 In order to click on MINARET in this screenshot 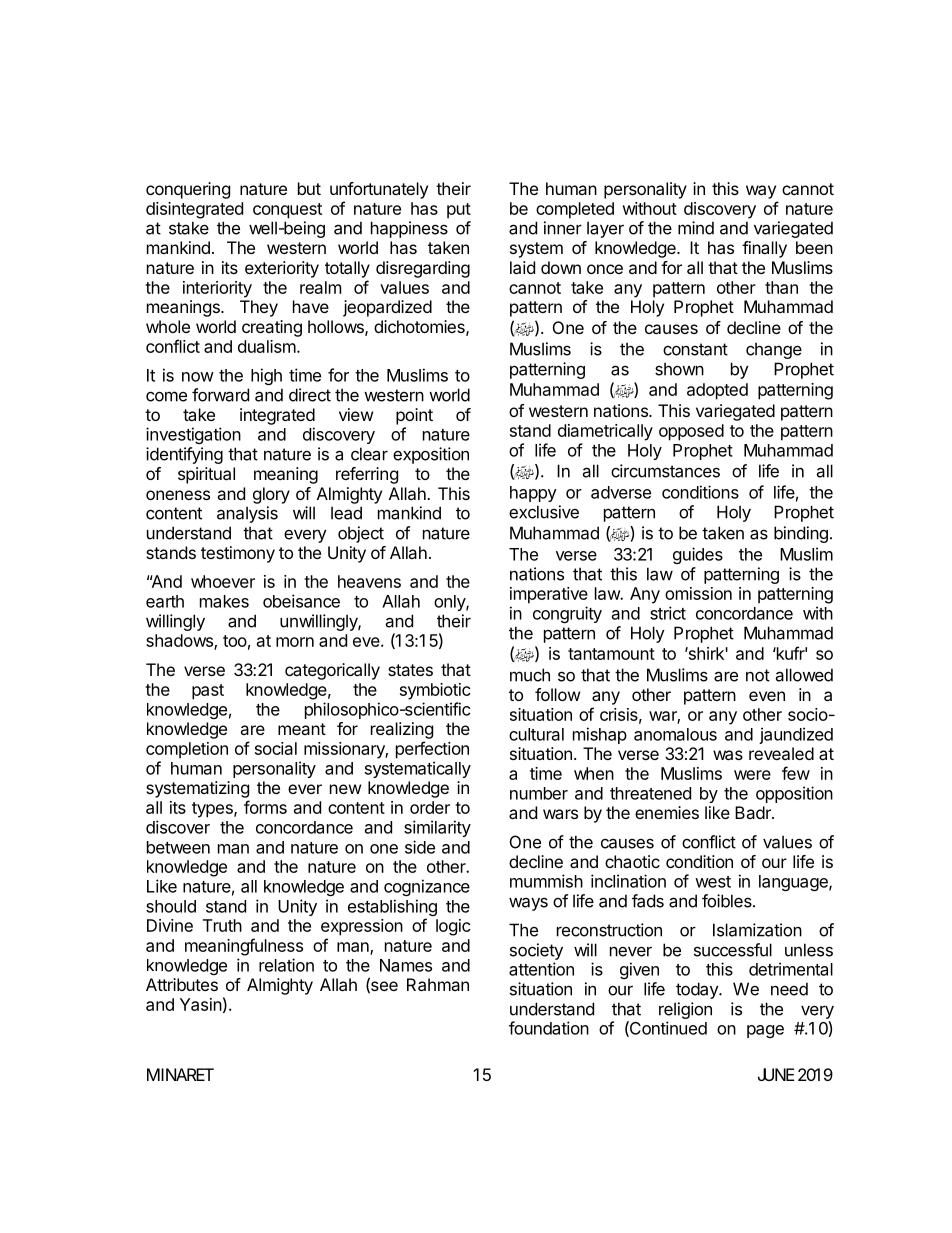, I will do `click(180, 1074)`.
